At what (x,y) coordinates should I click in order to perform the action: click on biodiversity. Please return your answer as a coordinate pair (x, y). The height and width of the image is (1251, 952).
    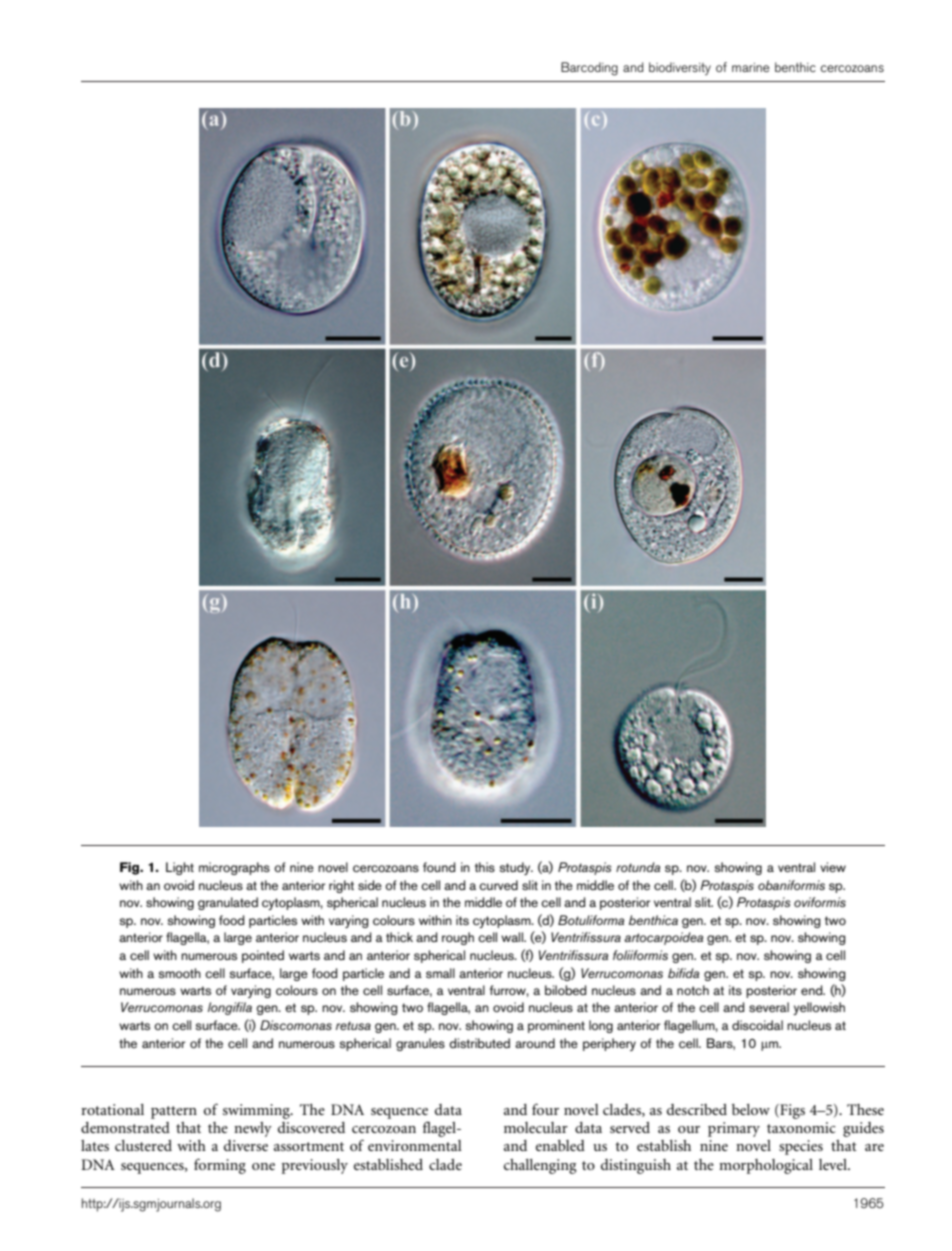
    Looking at the image, I should click on (680, 68).
